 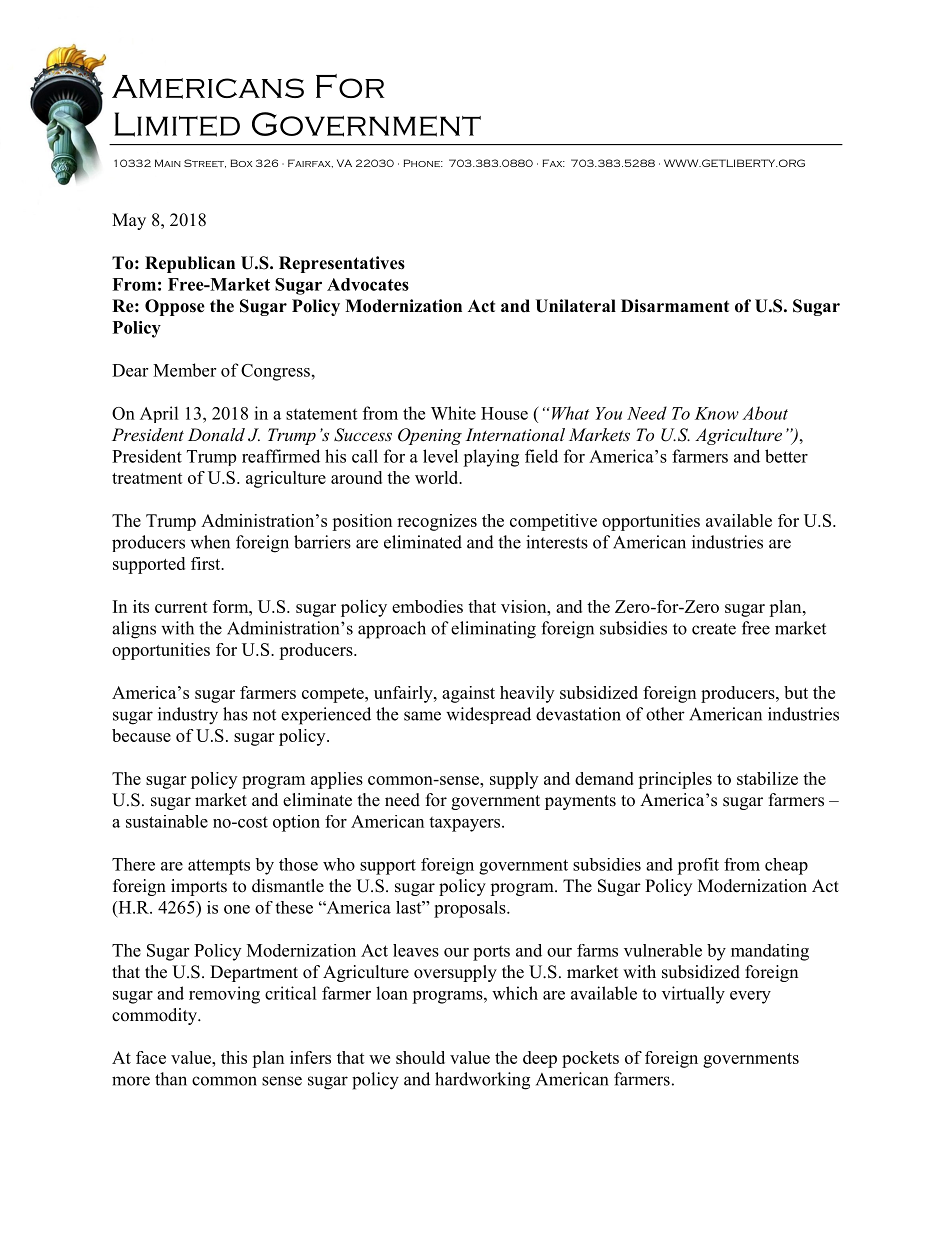 What do you see at coordinates (342, 264) in the image?
I see `Representatives` at bounding box center [342, 264].
